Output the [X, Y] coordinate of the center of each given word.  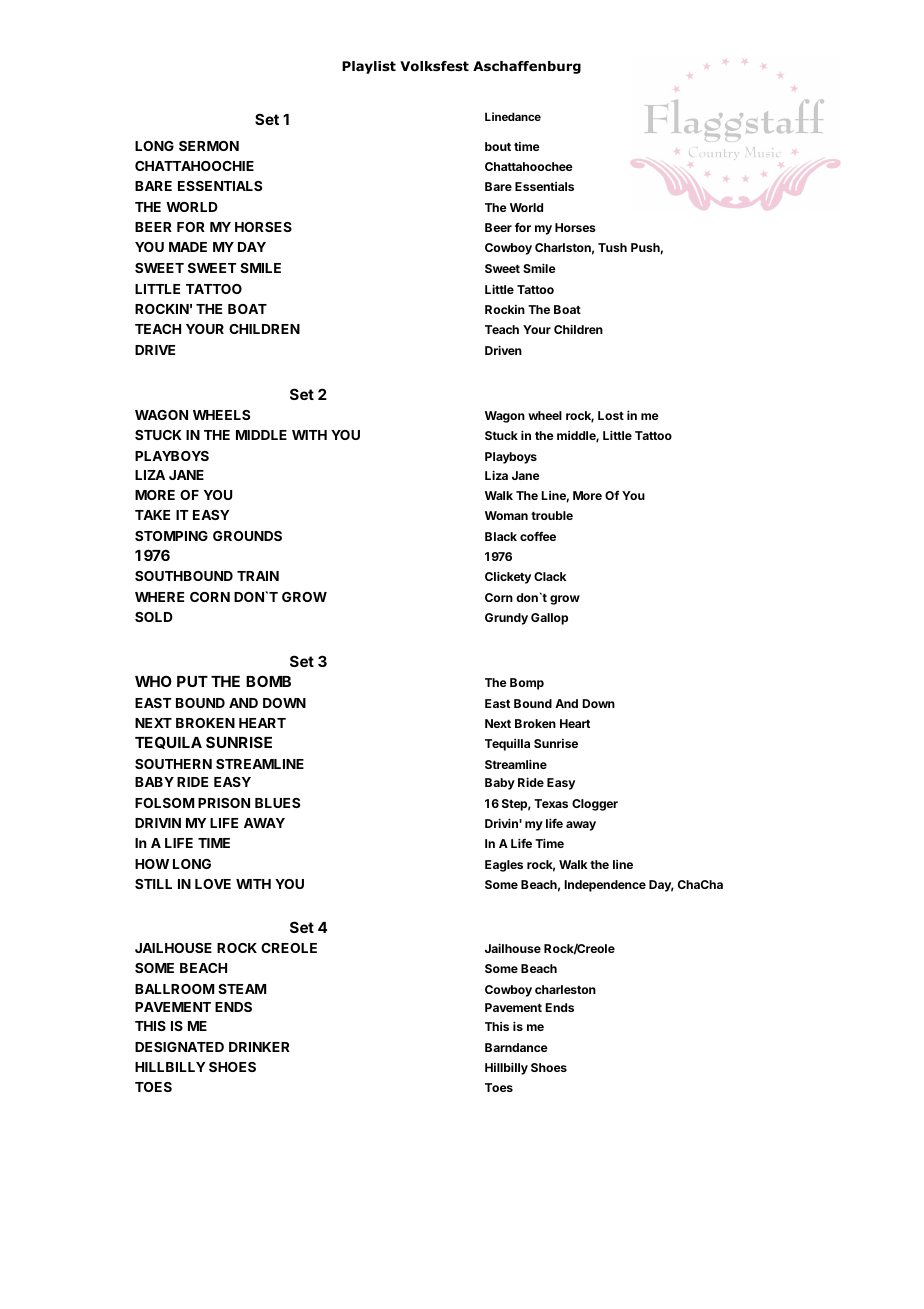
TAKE [152, 515]
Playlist [369, 67]
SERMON [209, 146]
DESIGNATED [179, 1047]
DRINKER [259, 1047]
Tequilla [507, 745]
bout [498, 146]
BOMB [268, 681]
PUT [192, 681]
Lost [611, 415]
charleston [565, 989]
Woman [506, 515]
